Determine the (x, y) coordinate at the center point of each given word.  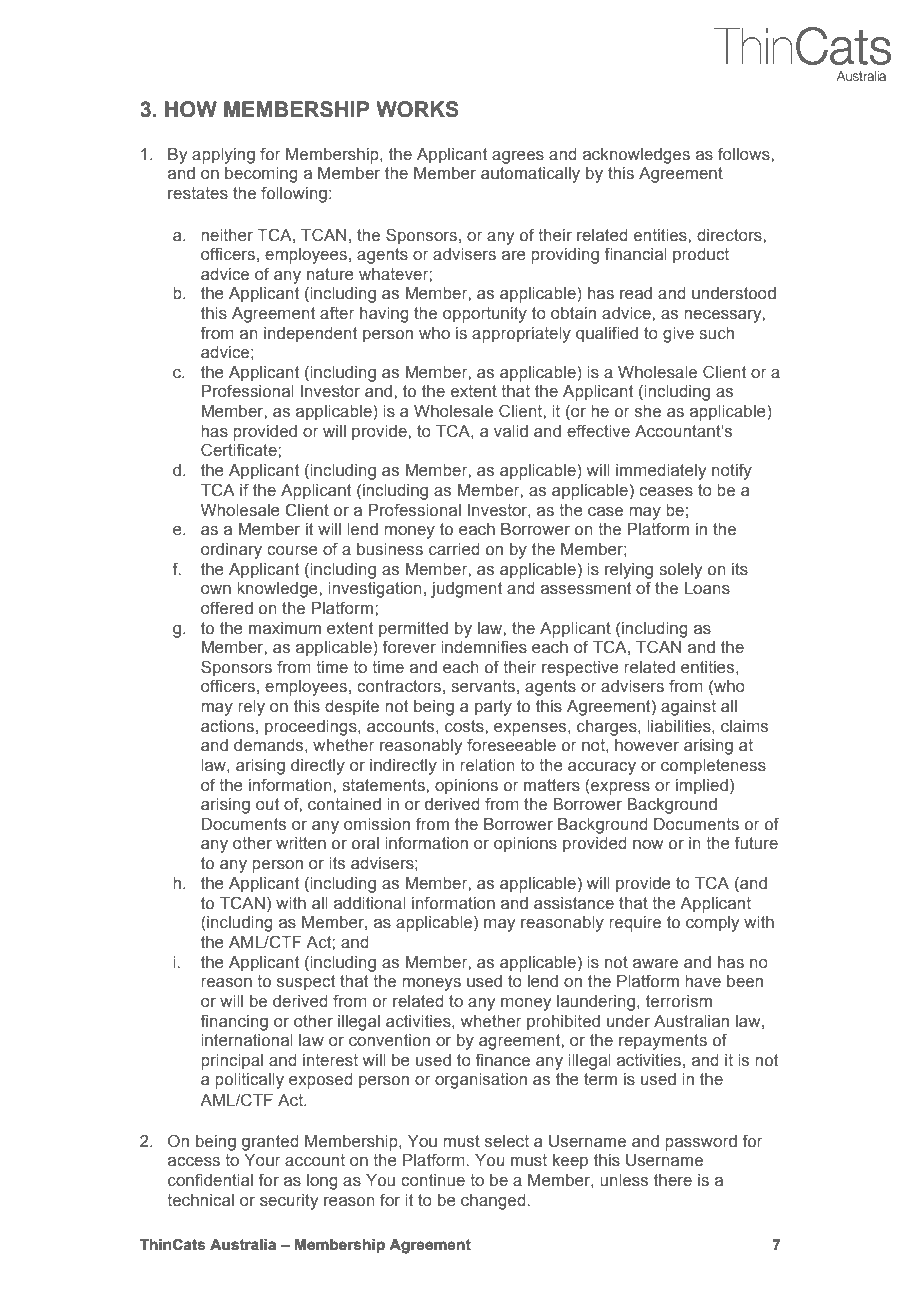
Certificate (240, 450)
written (301, 843)
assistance (574, 903)
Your (262, 1160)
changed (493, 1202)
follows (745, 154)
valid (511, 431)
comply (712, 924)
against (688, 708)
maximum (285, 628)
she (648, 411)
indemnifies (484, 647)
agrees (518, 157)
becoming (261, 175)
